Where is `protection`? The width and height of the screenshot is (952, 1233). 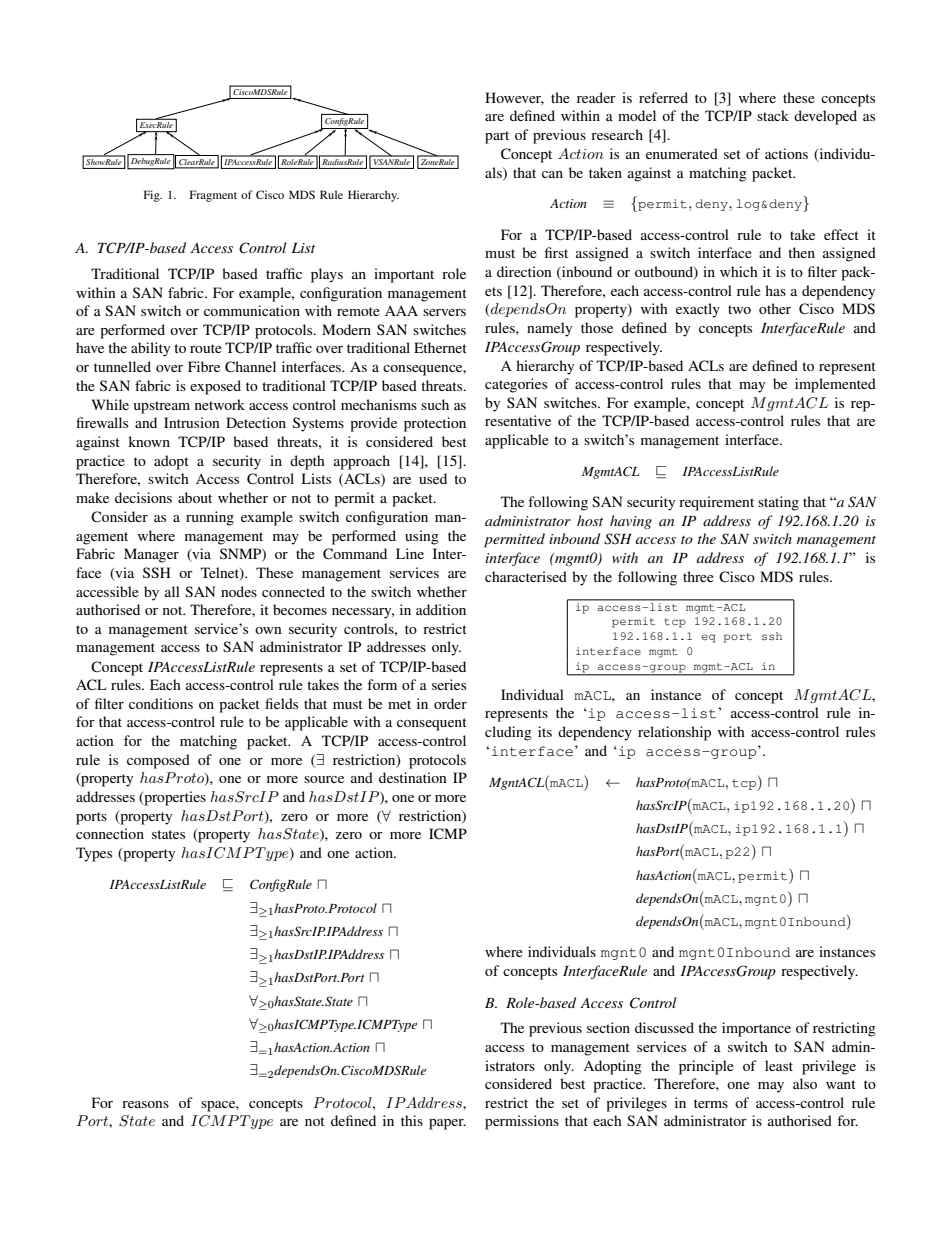
protection is located at coordinates (435, 424).
